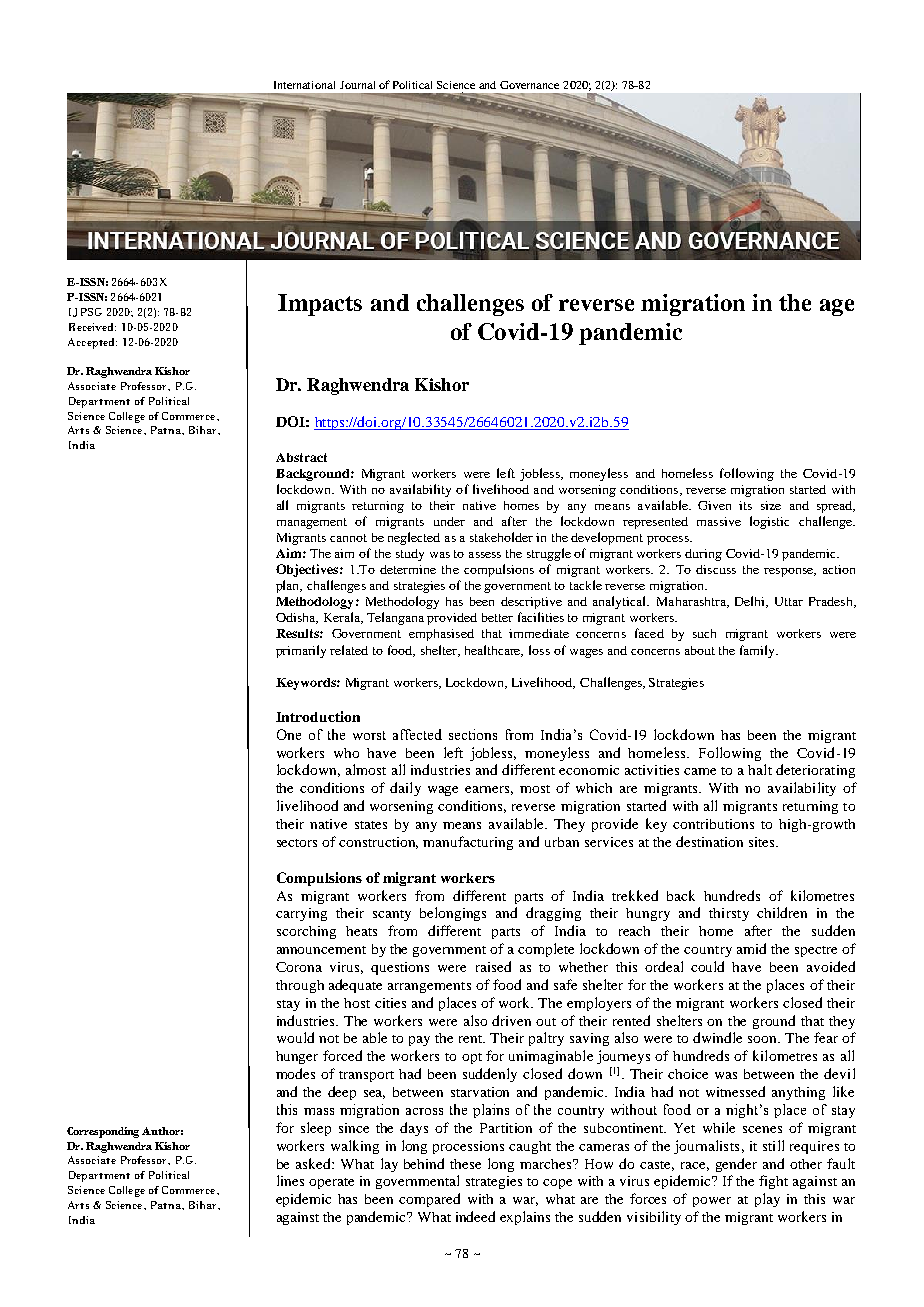 The image size is (924, 1307). What do you see at coordinates (529, 85) in the page?
I see `Governance` at bounding box center [529, 85].
